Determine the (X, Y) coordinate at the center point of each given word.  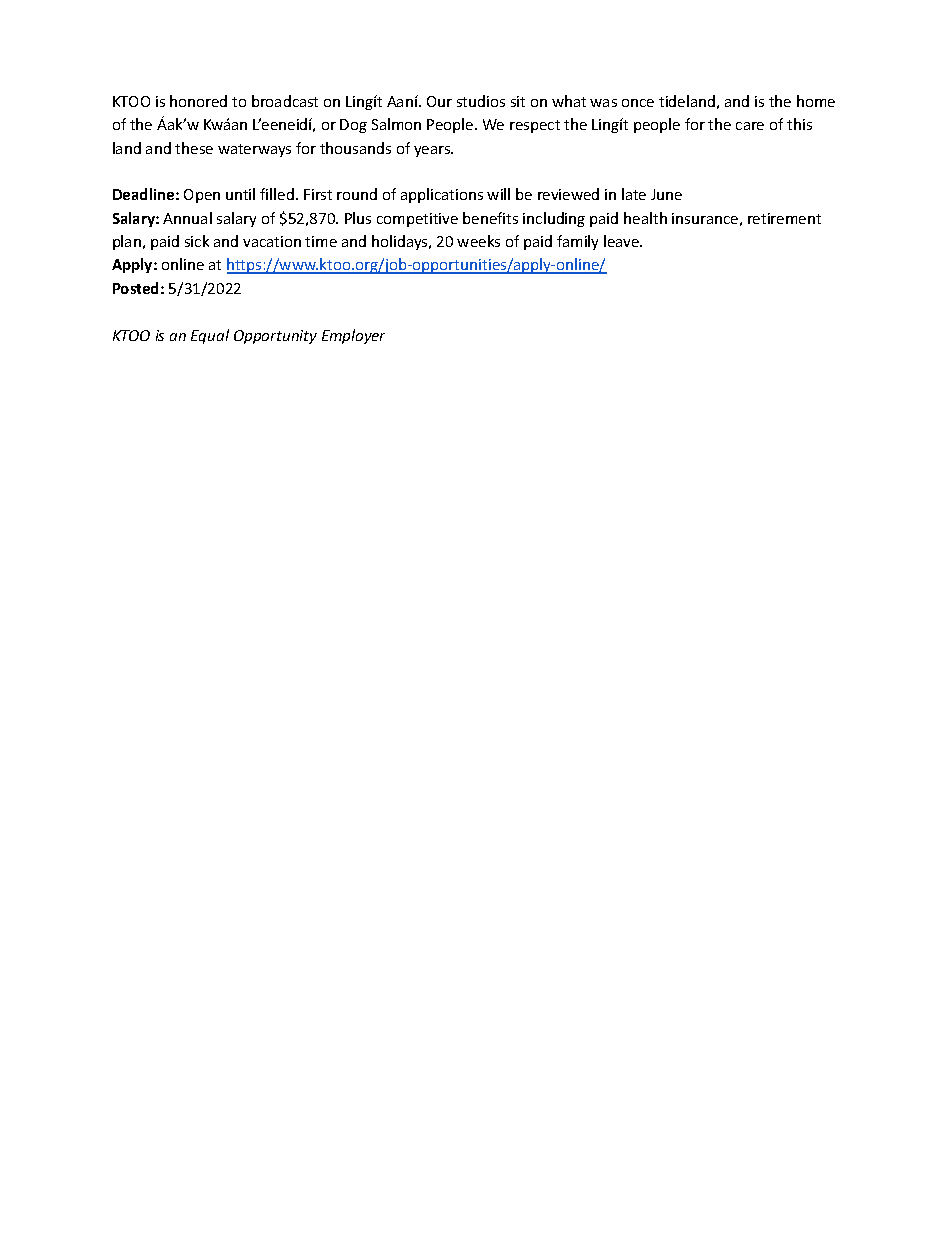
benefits (490, 218)
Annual (187, 218)
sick (197, 241)
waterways (254, 150)
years (433, 151)
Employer (353, 336)
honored (198, 101)
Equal (210, 336)
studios (481, 101)
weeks (478, 241)
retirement (784, 218)
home (816, 101)
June (666, 194)
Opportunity (275, 337)
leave (623, 241)
